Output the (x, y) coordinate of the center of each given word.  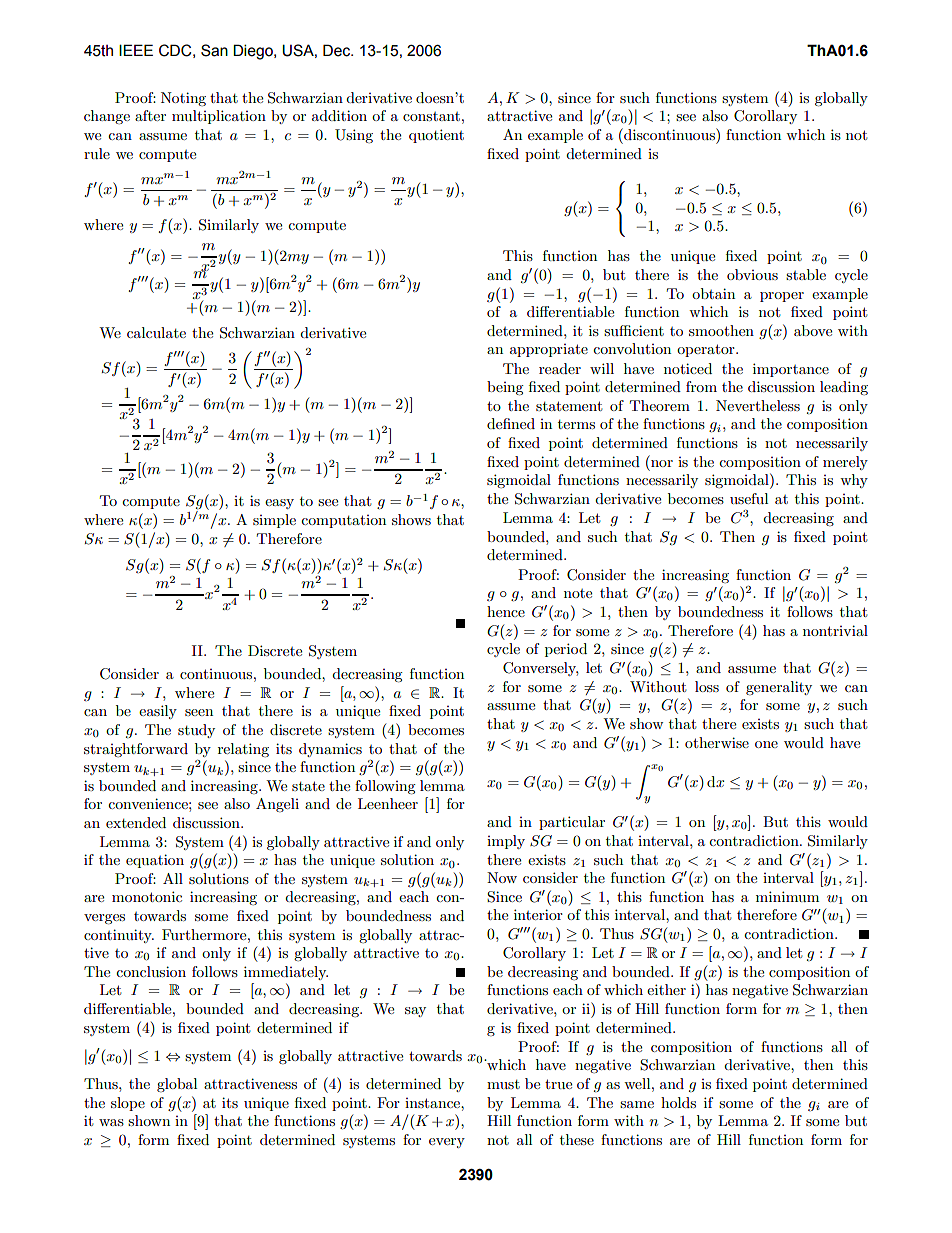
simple (274, 521)
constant (431, 116)
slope (128, 1104)
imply (506, 842)
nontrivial (835, 630)
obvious (752, 274)
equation (155, 861)
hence (506, 611)
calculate (156, 332)
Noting (183, 99)
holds (678, 1102)
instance (433, 1103)
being (505, 388)
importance (791, 370)
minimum (787, 896)
